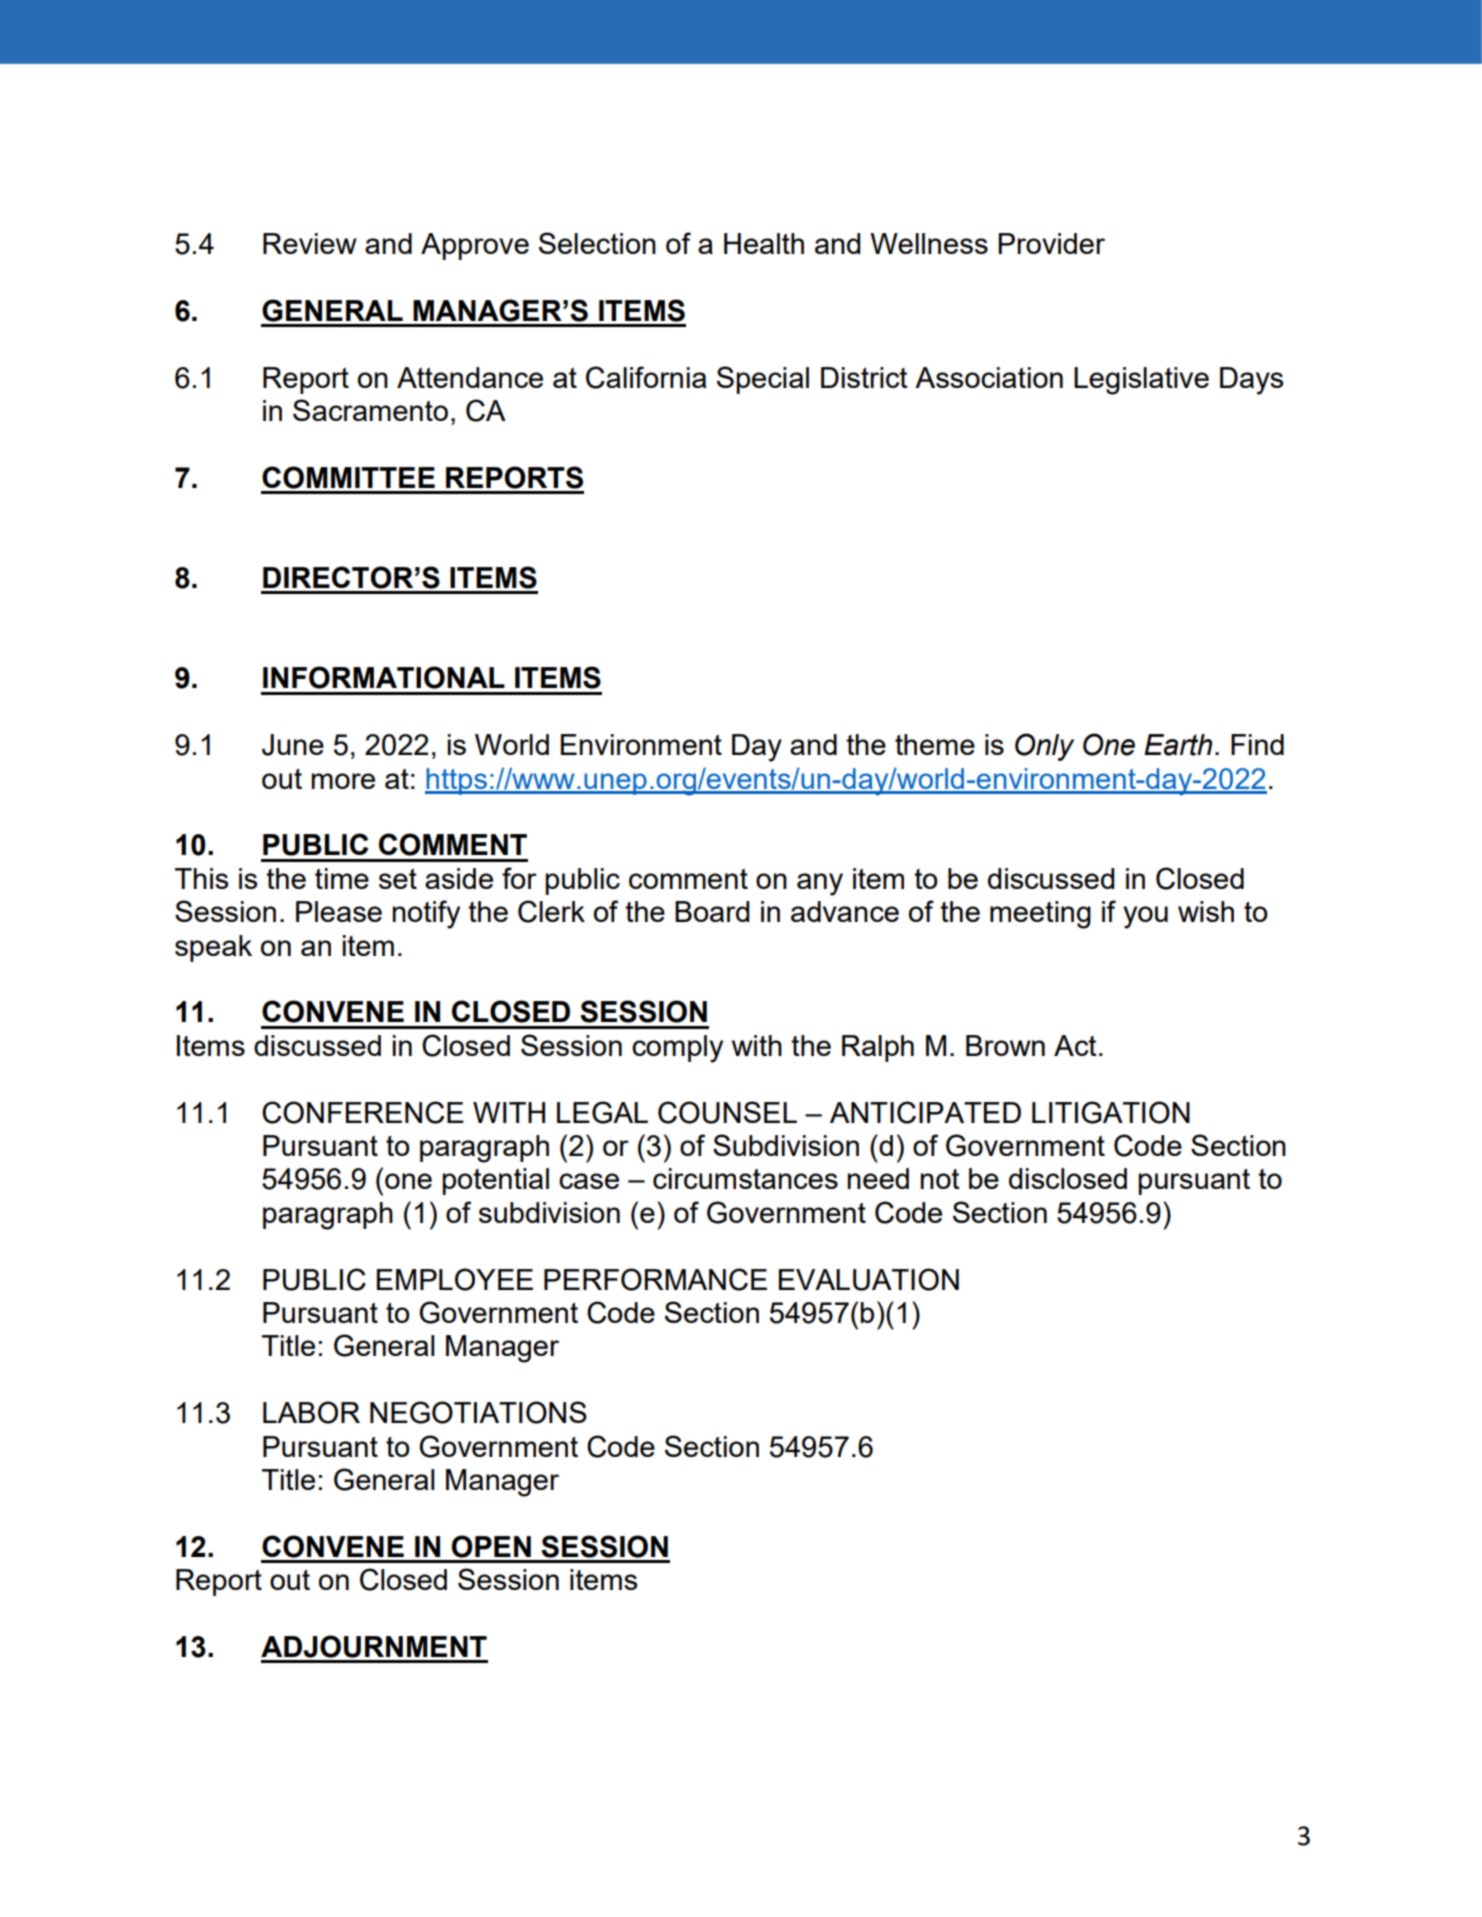 This document has height=1917, width=1482. I want to click on Review, so click(310, 243).
